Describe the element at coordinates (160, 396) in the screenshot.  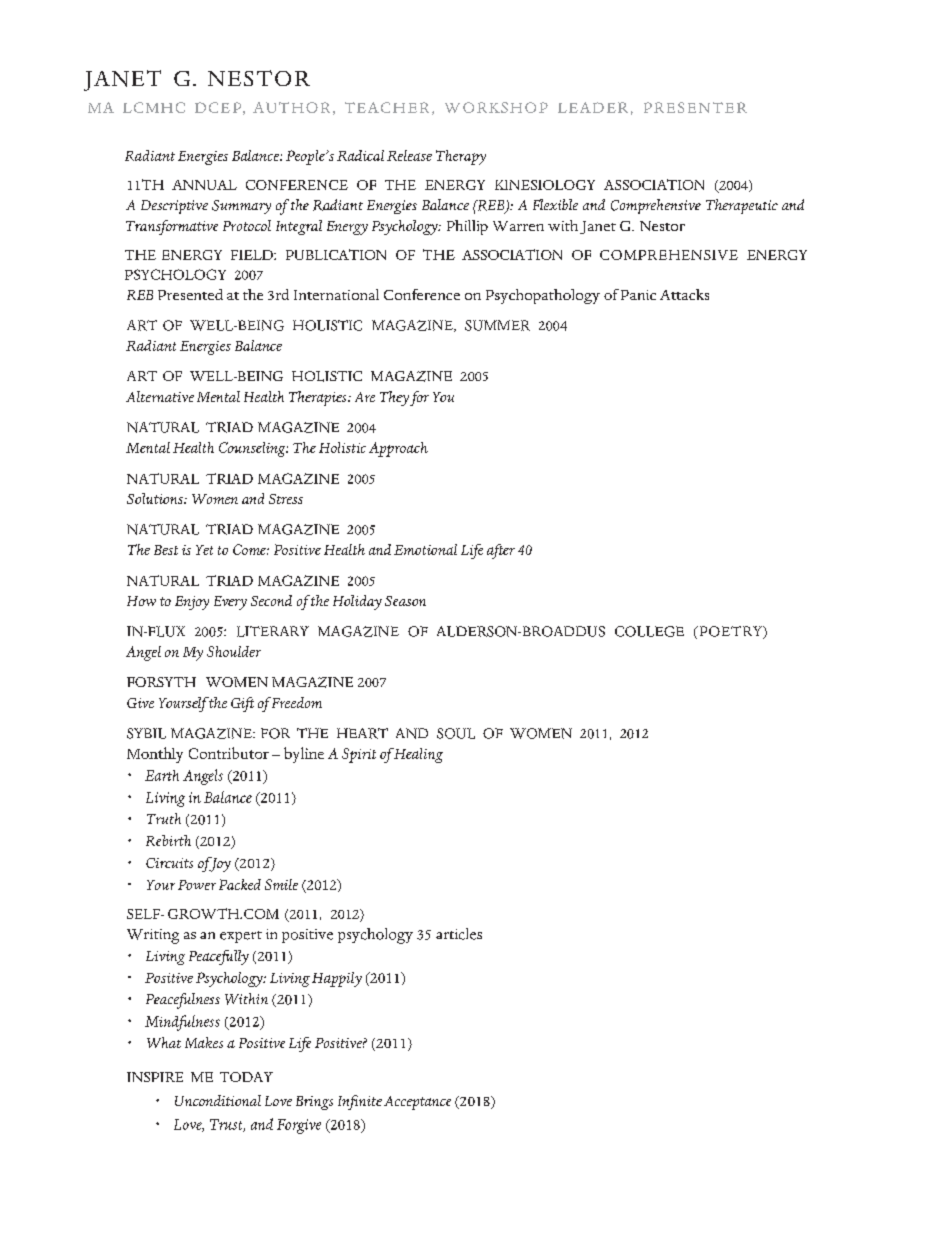
I see `Alternative` at that location.
